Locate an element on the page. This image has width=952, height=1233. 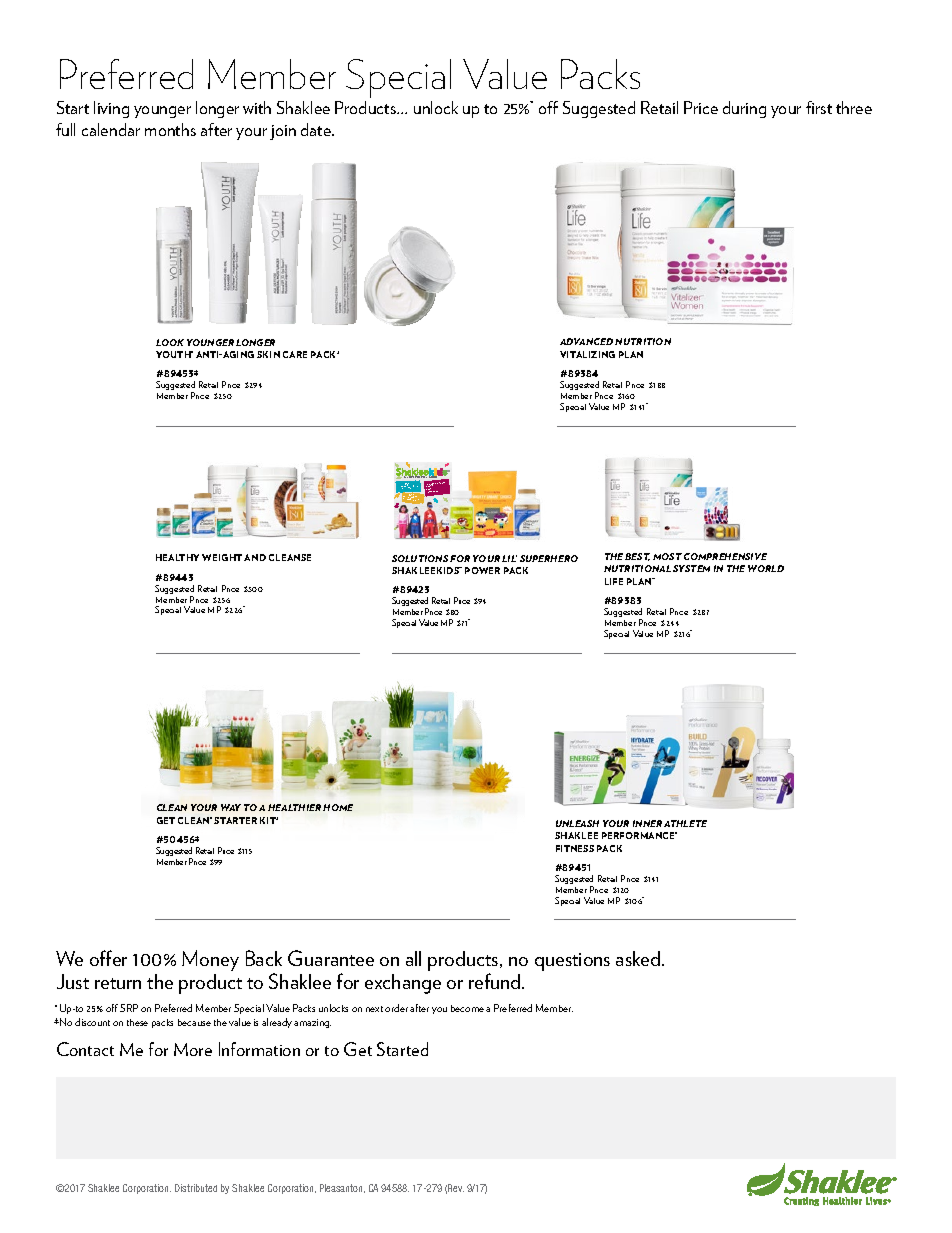
months is located at coordinates (170, 129).
